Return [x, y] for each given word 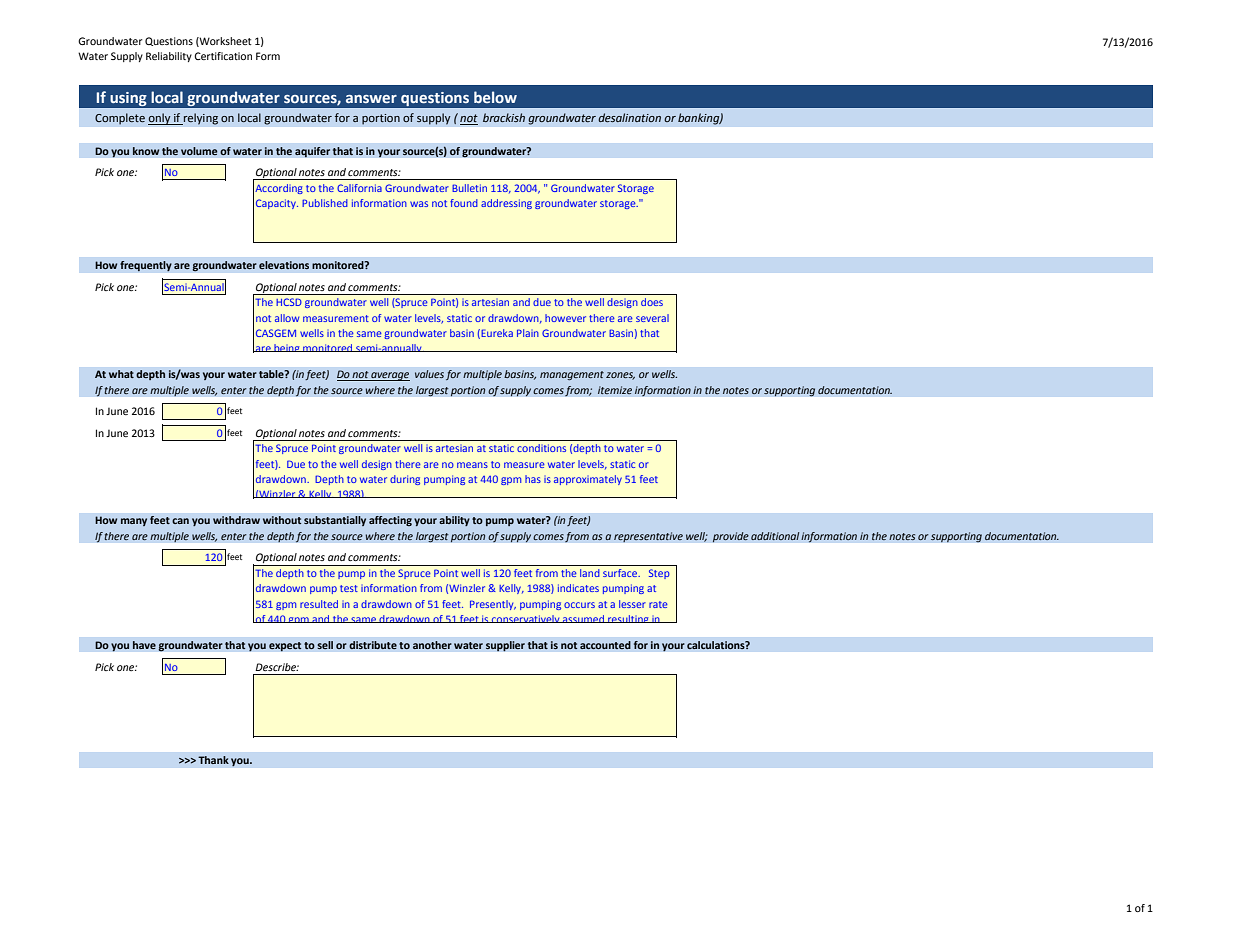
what [121, 374]
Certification [223, 56]
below [495, 97]
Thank [213, 760]
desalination [629, 117]
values [429, 374]
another [432, 645]
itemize [615, 390]
